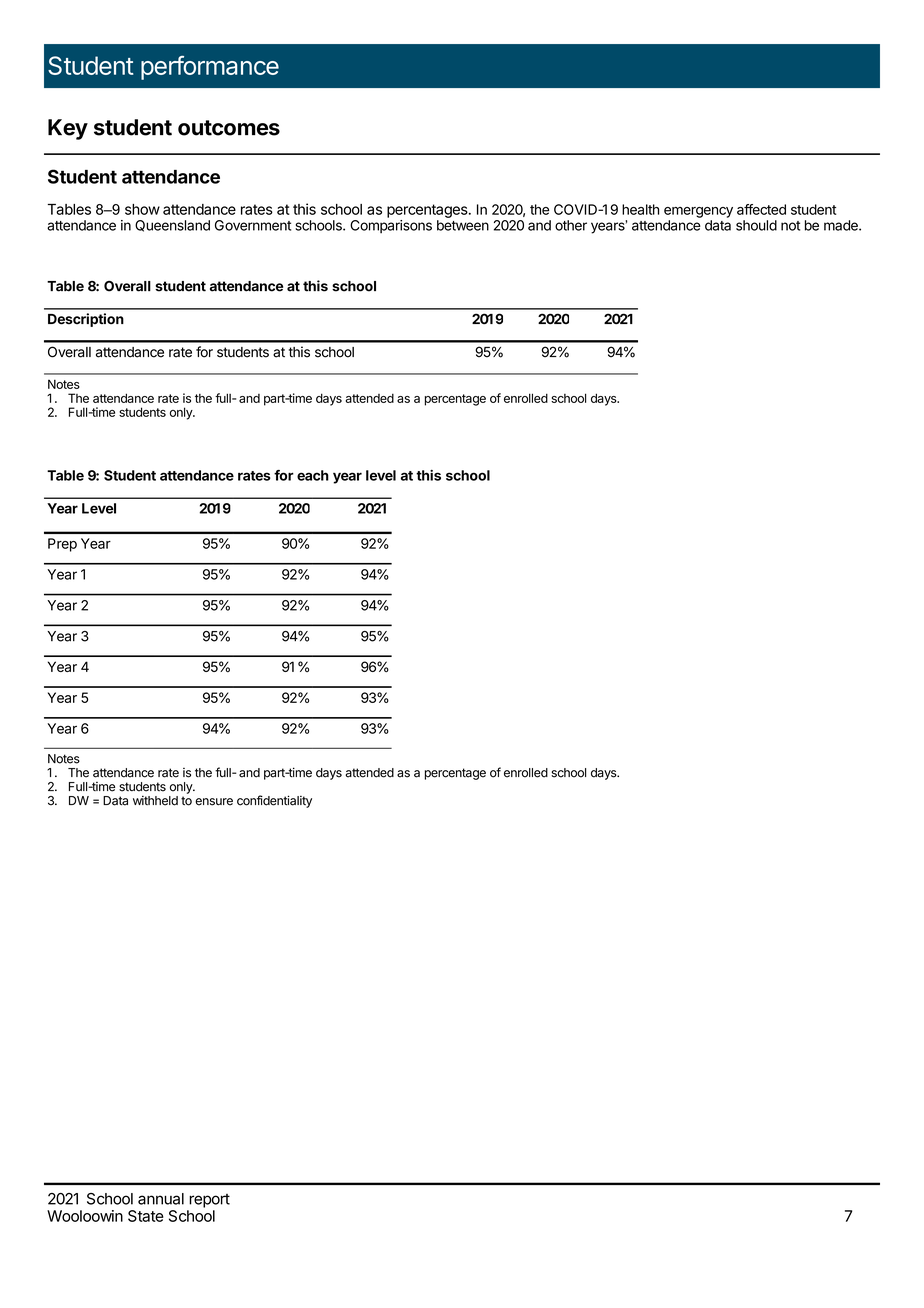  I want to click on each, so click(313, 475).
